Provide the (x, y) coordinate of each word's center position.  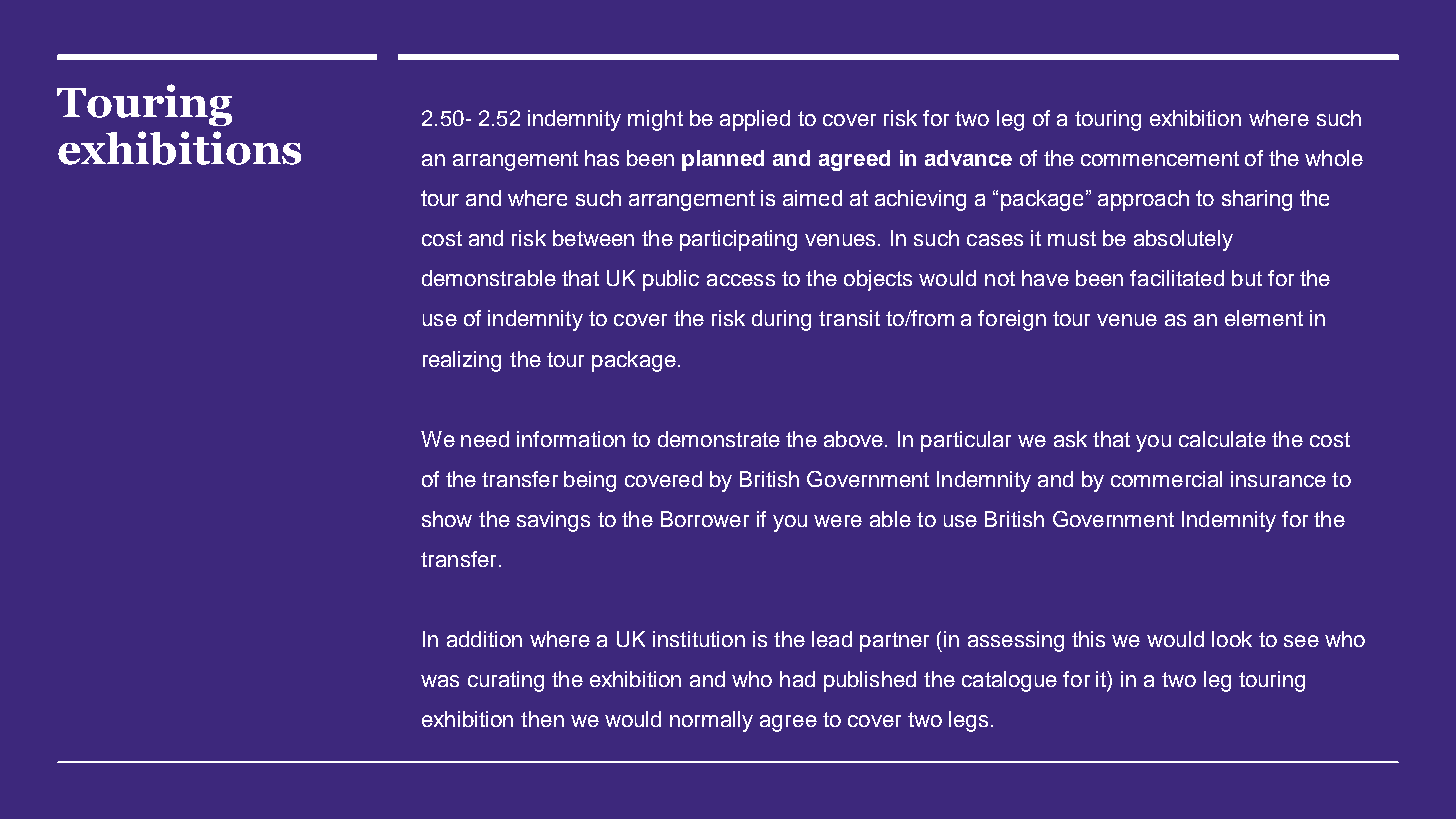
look (1232, 639)
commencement (1160, 158)
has (602, 158)
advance (968, 158)
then (542, 719)
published (870, 681)
